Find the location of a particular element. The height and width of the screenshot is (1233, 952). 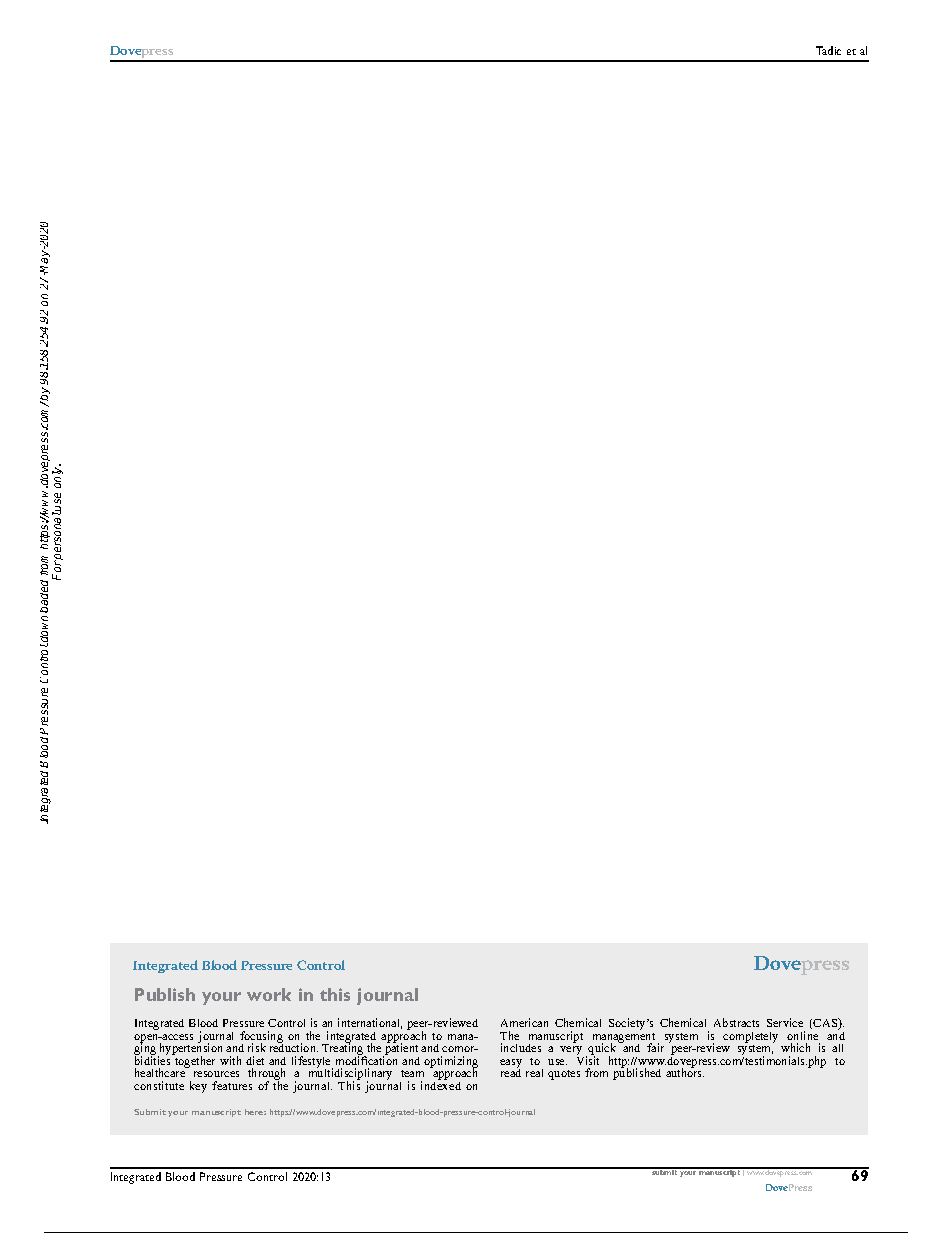

work is located at coordinates (269, 994).
